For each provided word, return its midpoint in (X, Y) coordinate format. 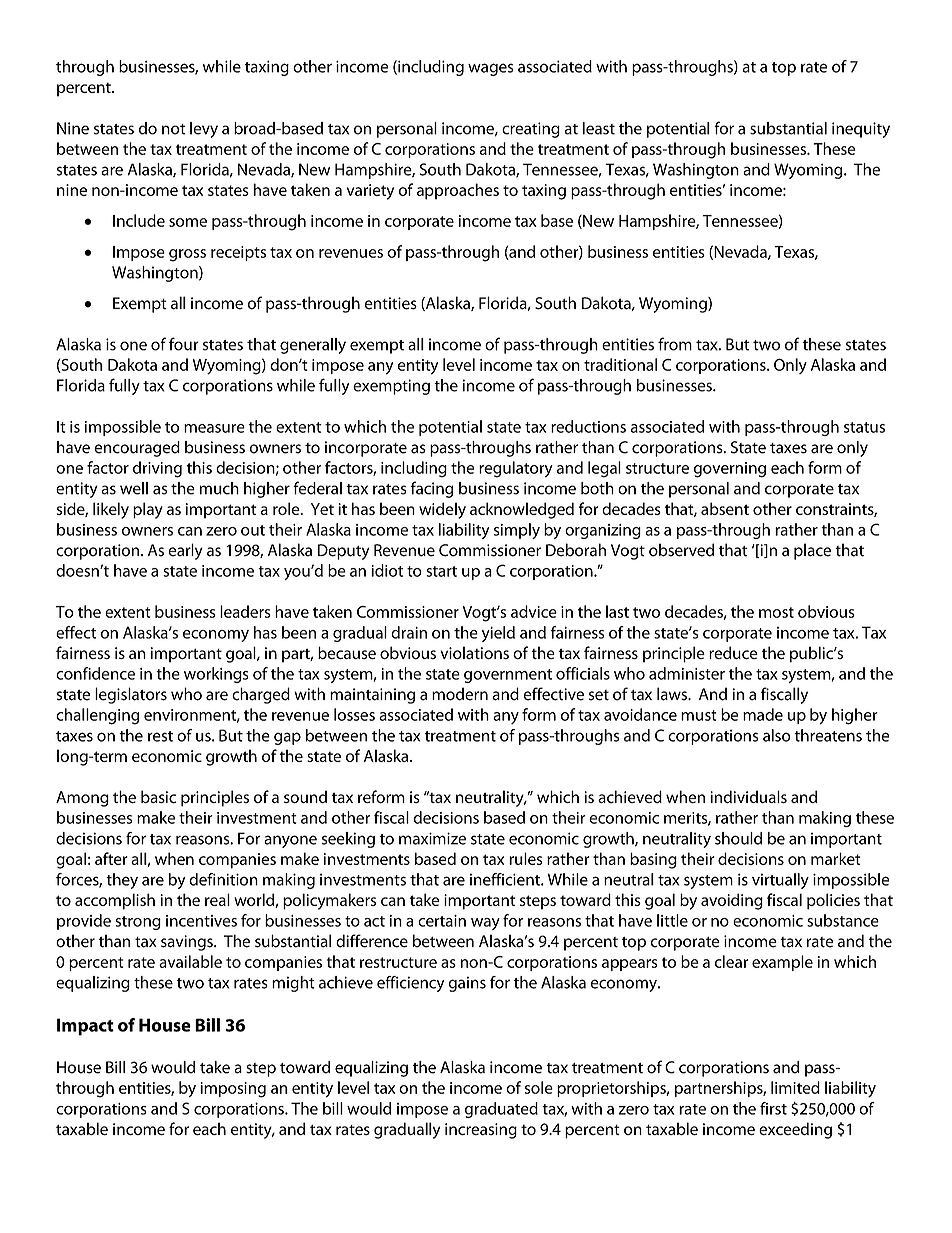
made (763, 714)
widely (442, 510)
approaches (458, 191)
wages (491, 69)
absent (725, 508)
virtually (780, 881)
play (148, 510)
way (485, 924)
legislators (131, 695)
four (184, 344)
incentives (201, 921)
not (174, 129)
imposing (233, 1090)
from (675, 344)
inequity (861, 130)
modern (460, 694)
